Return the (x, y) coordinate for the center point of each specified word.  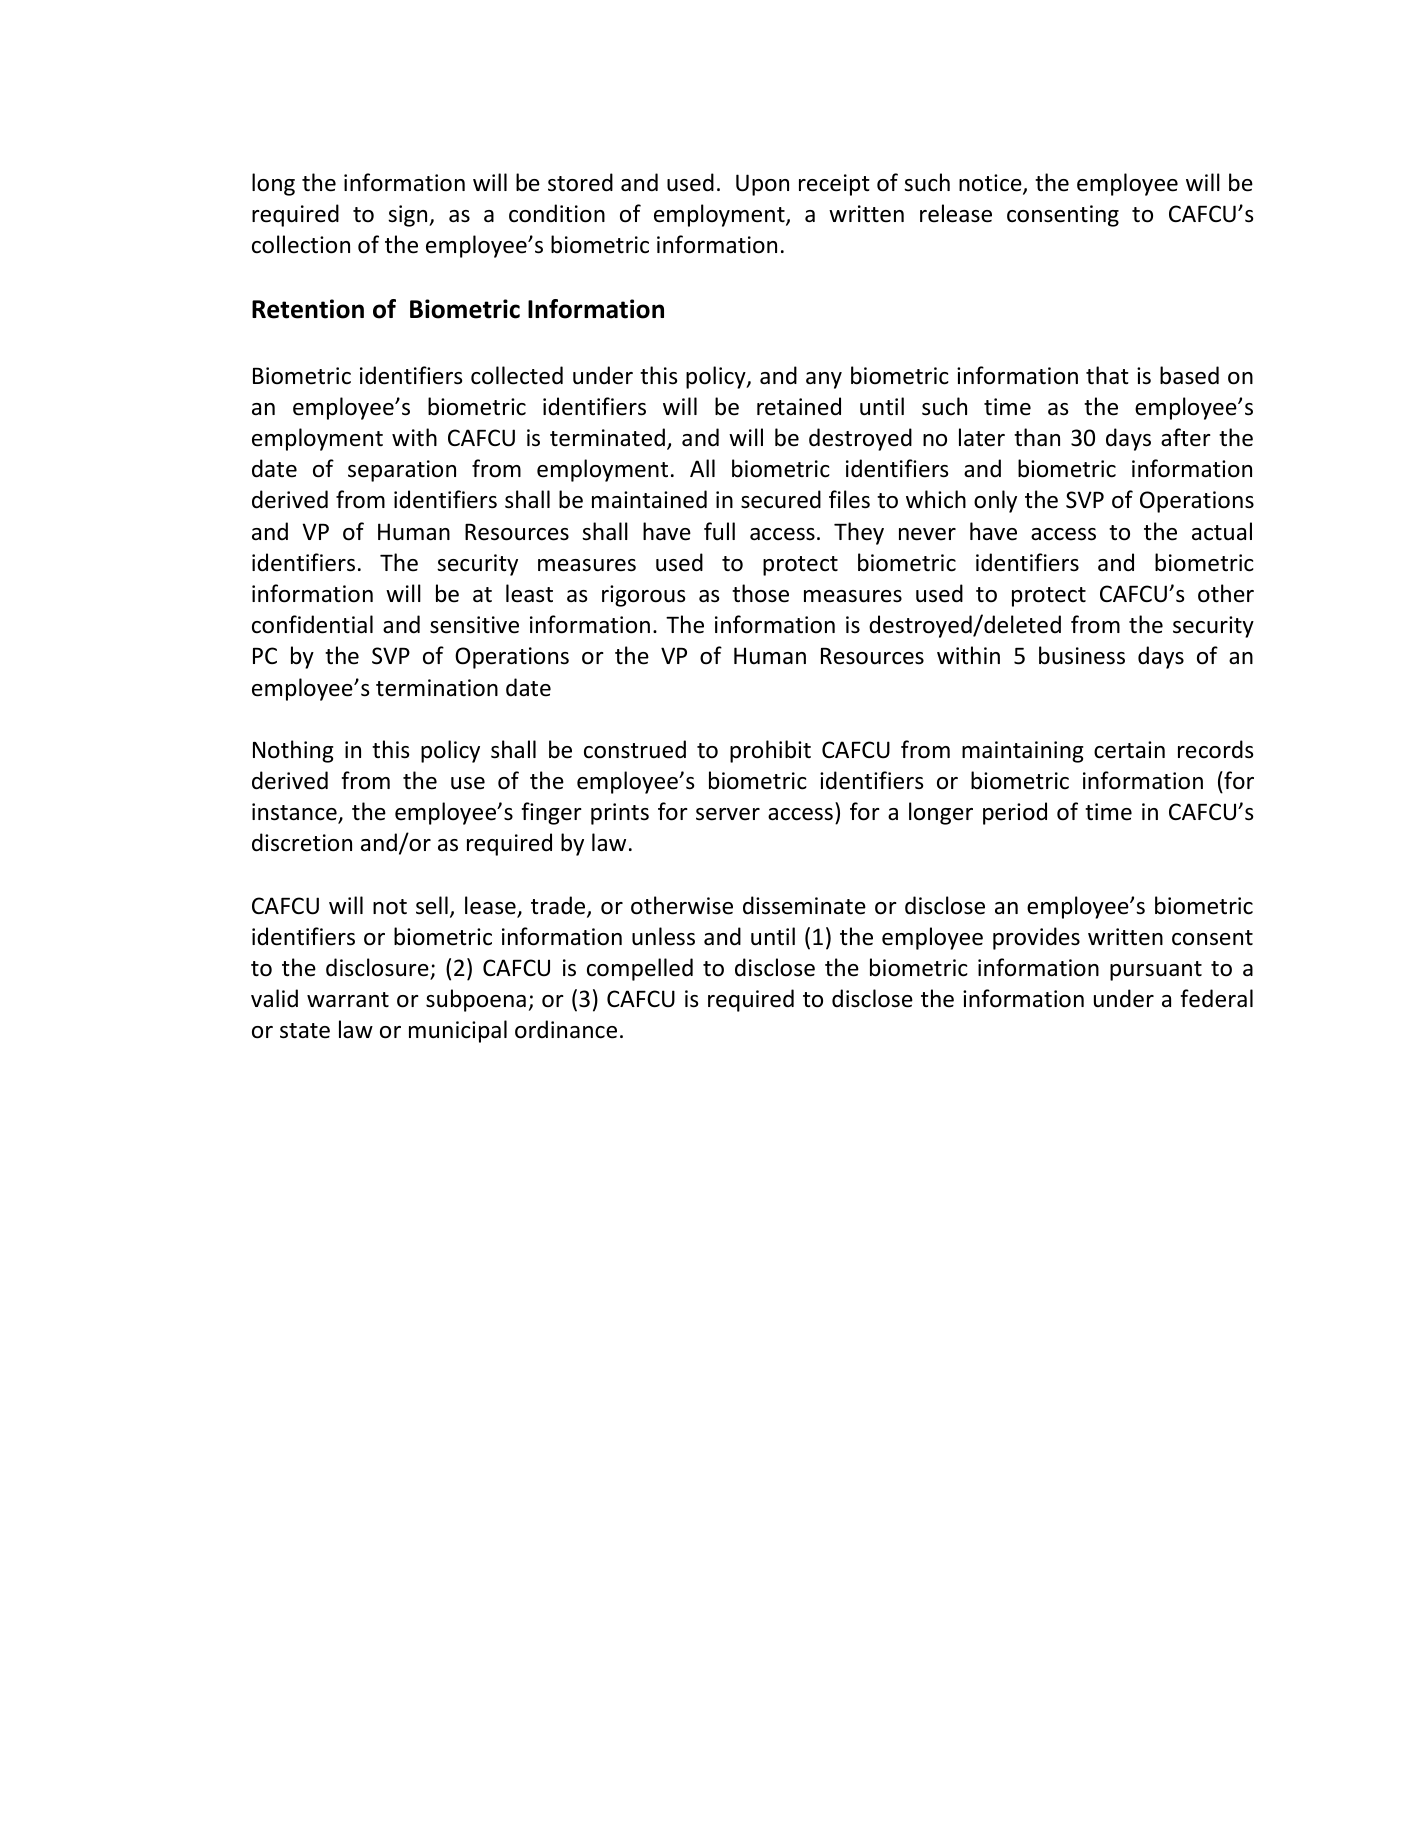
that (1107, 375)
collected (517, 375)
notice (991, 184)
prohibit (770, 751)
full (719, 531)
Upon (762, 185)
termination (437, 688)
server (728, 814)
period (1015, 813)
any (824, 380)
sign (409, 216)
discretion (302, 842)
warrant (348, 1000)
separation (402, 471)
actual (1222, 531)
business (1082, 655)
